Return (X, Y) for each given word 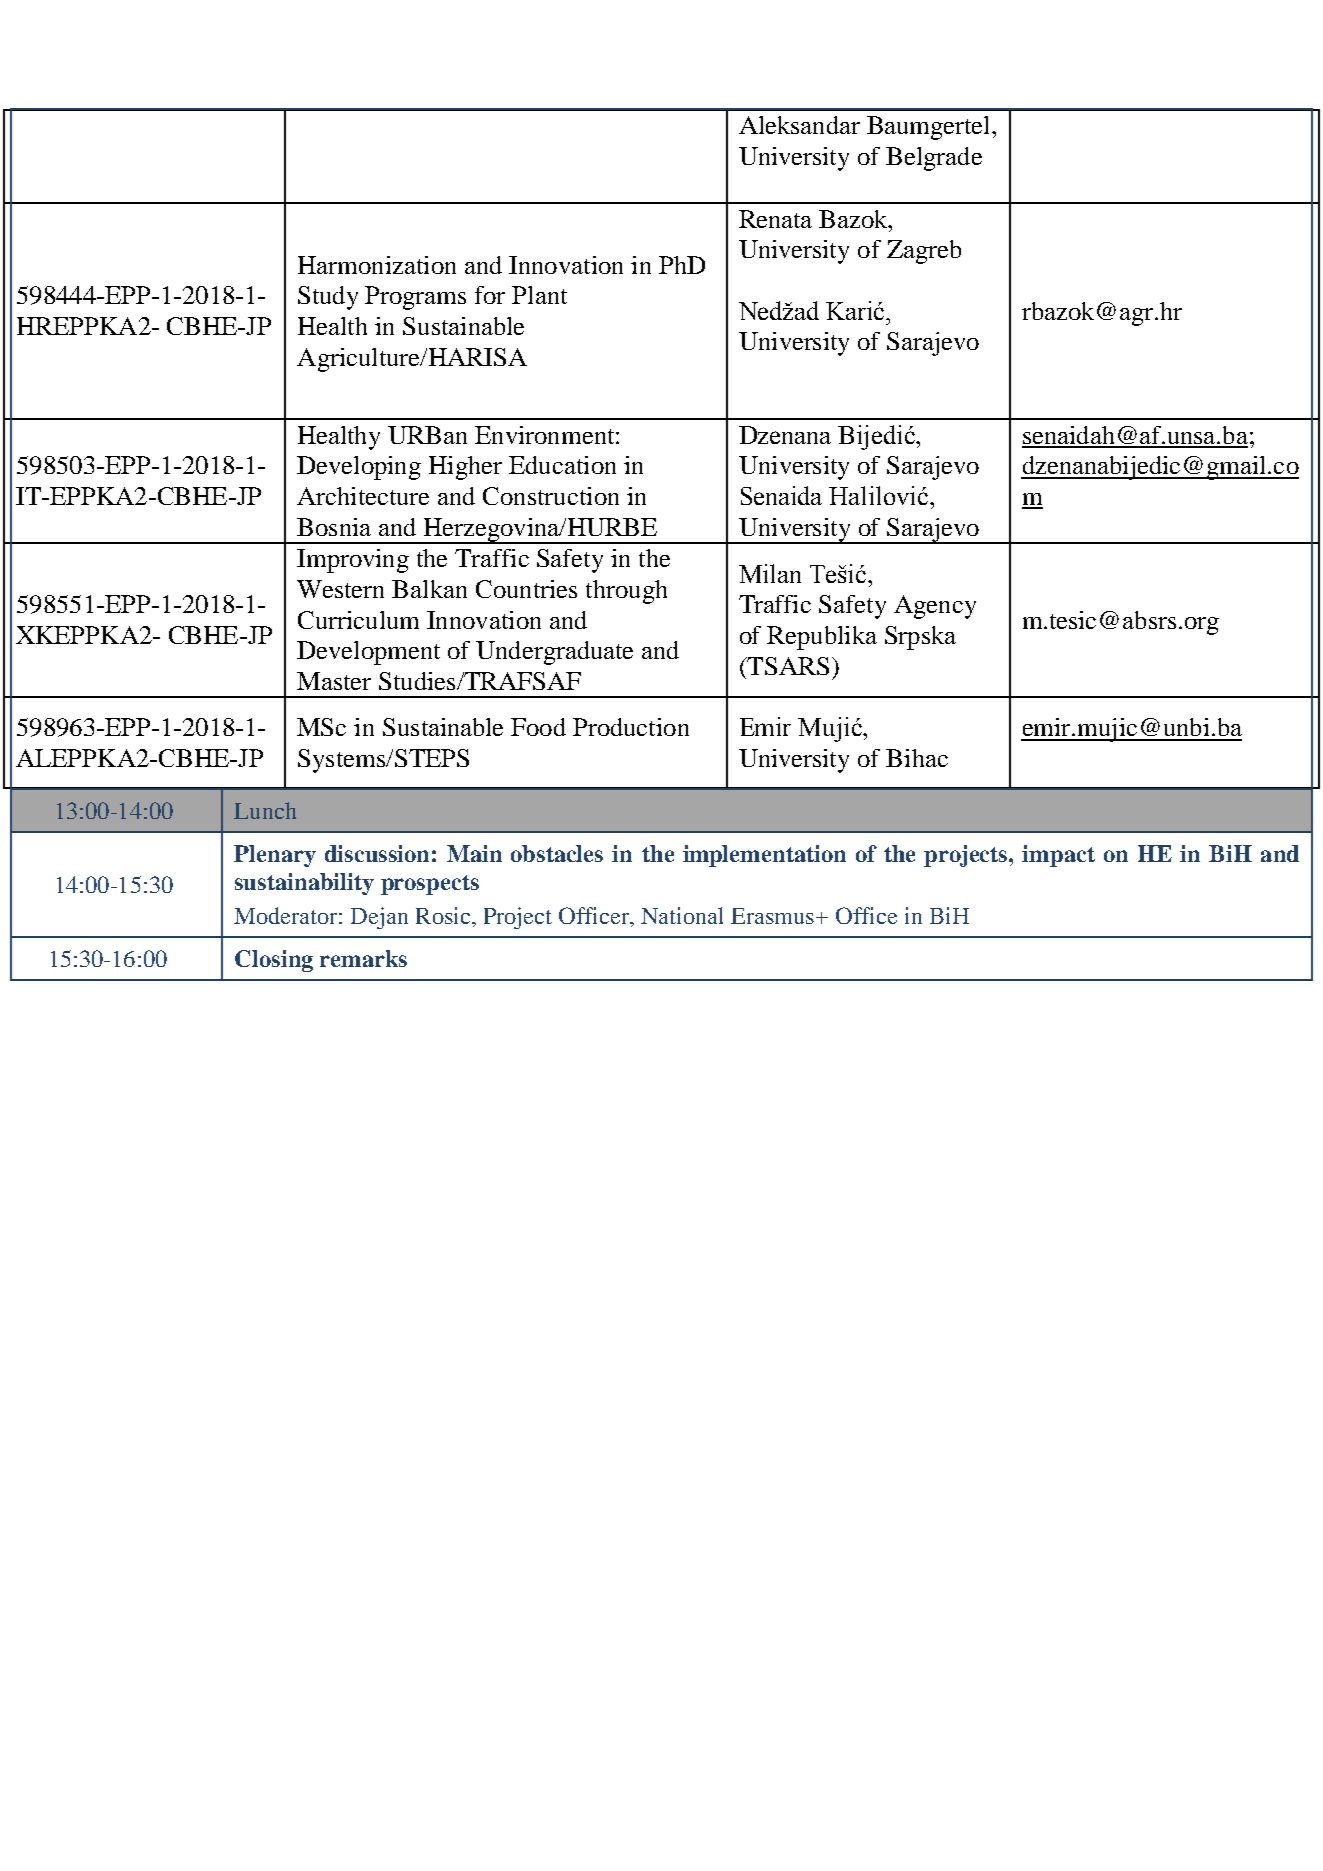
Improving (353, 561)
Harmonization (377, 265)
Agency (935, 607)
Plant (539, 295)
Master (334, 681)
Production (631, 727)
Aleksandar (799, 125)
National (682, 915)
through (626, 592)
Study (328, 298)
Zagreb (924, 252)
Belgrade (934, 159)
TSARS (787, 666)
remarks (363, 958)
